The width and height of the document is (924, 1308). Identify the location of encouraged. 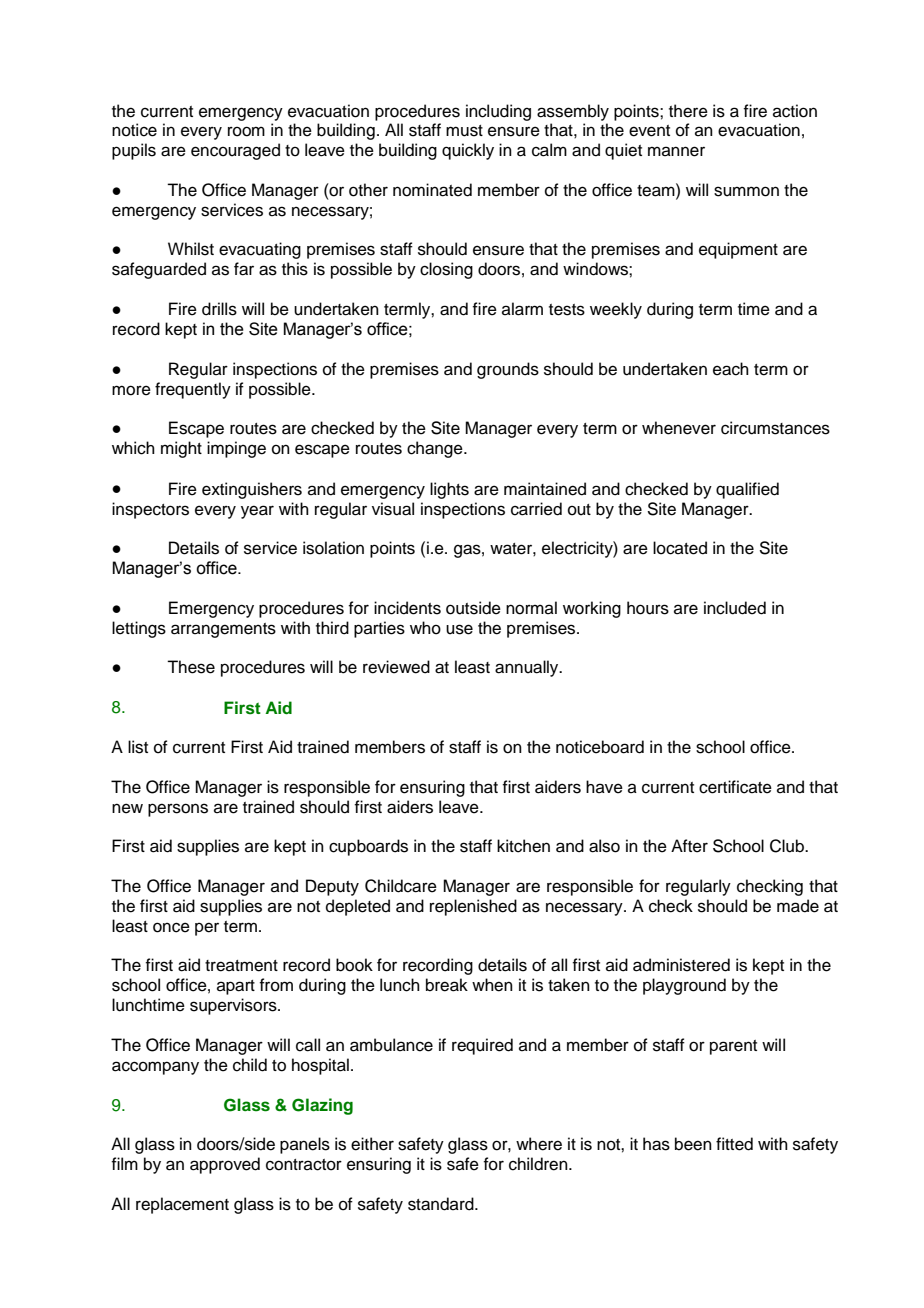
(235, 151).
